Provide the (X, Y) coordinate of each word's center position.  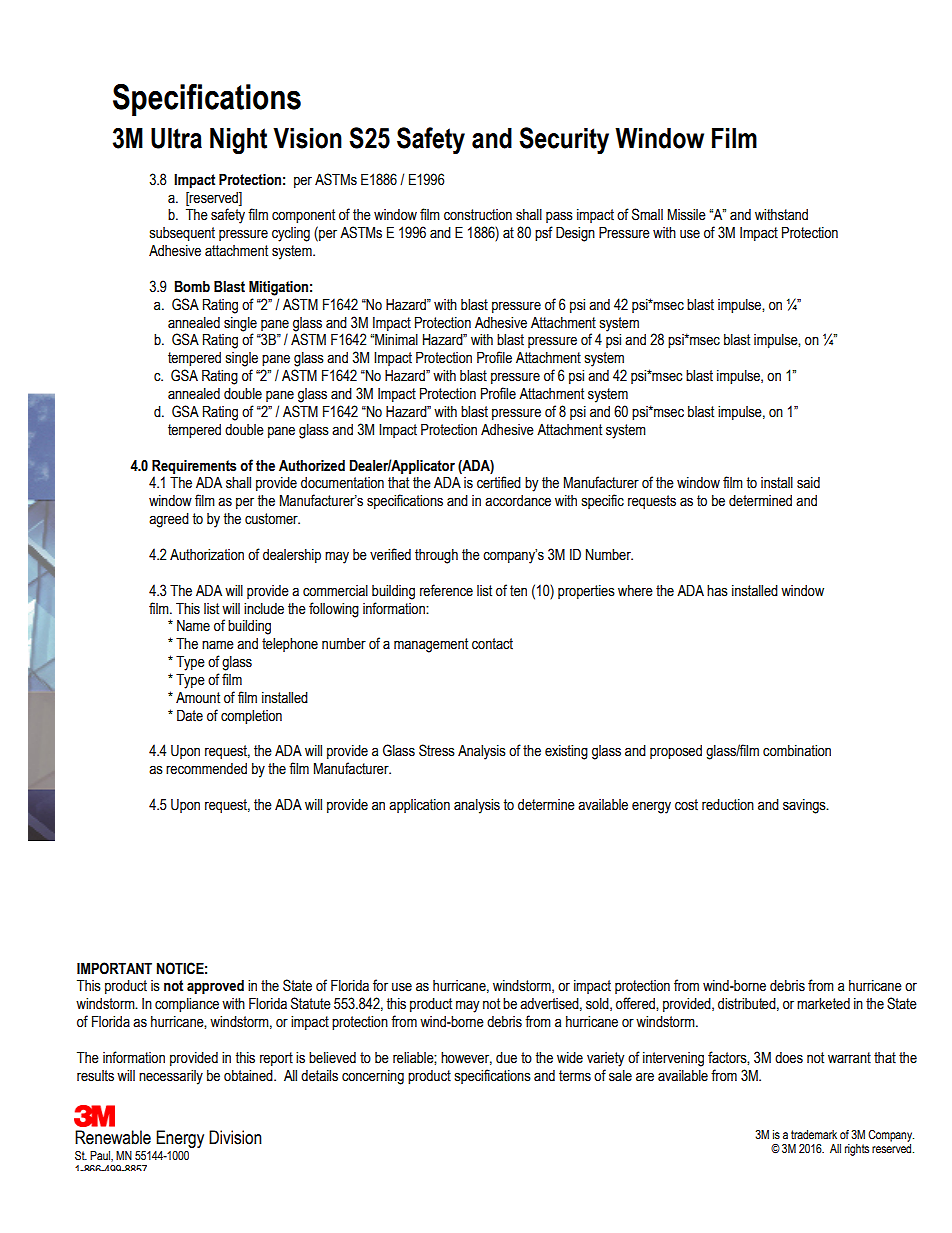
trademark (814, 1134)
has (717, 591)
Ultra (176, 138)
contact (492, 644)
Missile (687, 215)
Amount (198, 698)
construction (478, 215)
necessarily (171, 1077)
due (506, 1058)
